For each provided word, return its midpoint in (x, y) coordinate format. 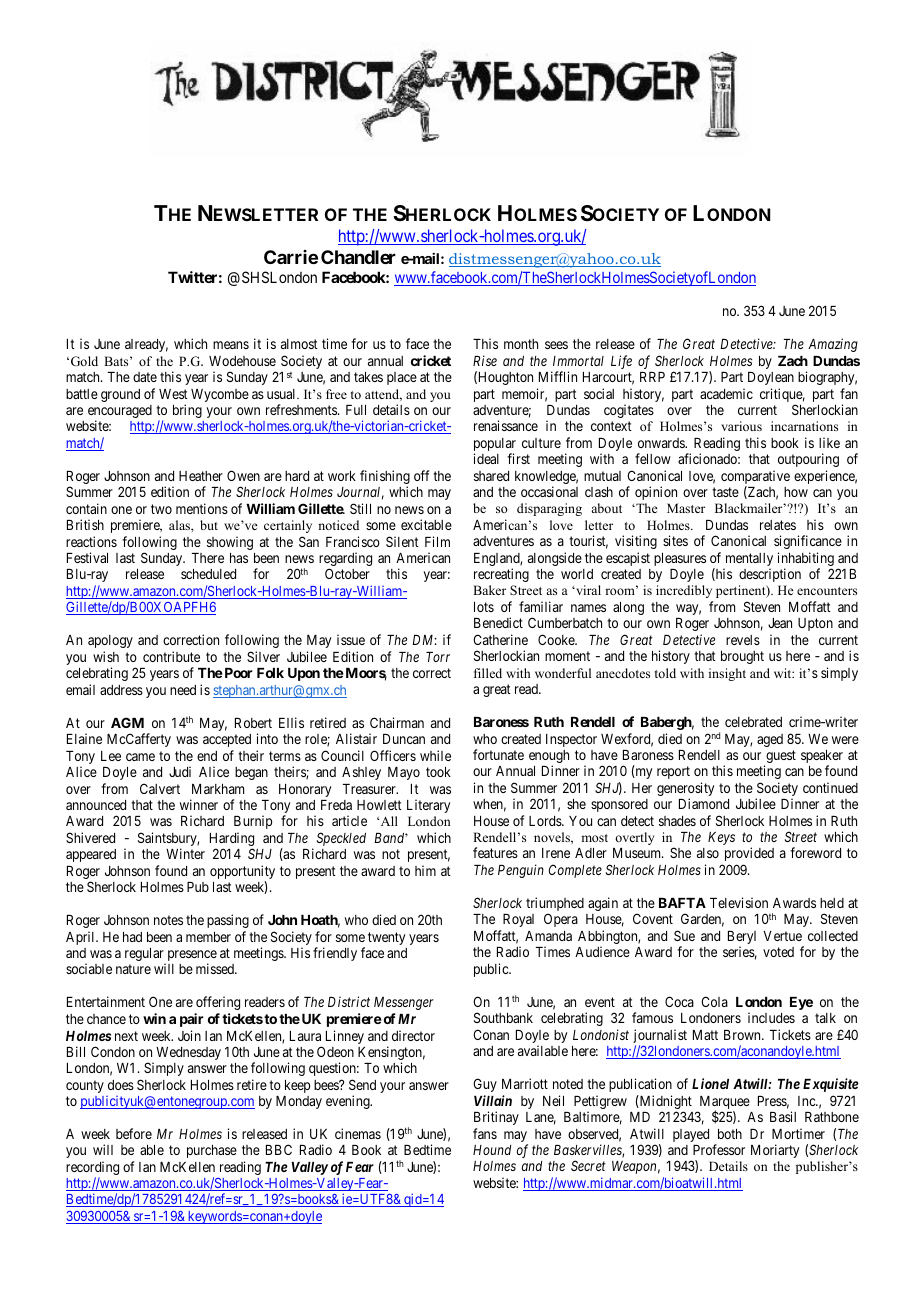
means (231, 345)
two (161, 509)
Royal (518, 920)
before (134, 1133)
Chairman (397, 722)
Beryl (742, 939)
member (208, 937)
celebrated (753, 722)
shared (491, 476)
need (183, 690)
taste (725, 492)
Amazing (833, 345)
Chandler (358, 257)
